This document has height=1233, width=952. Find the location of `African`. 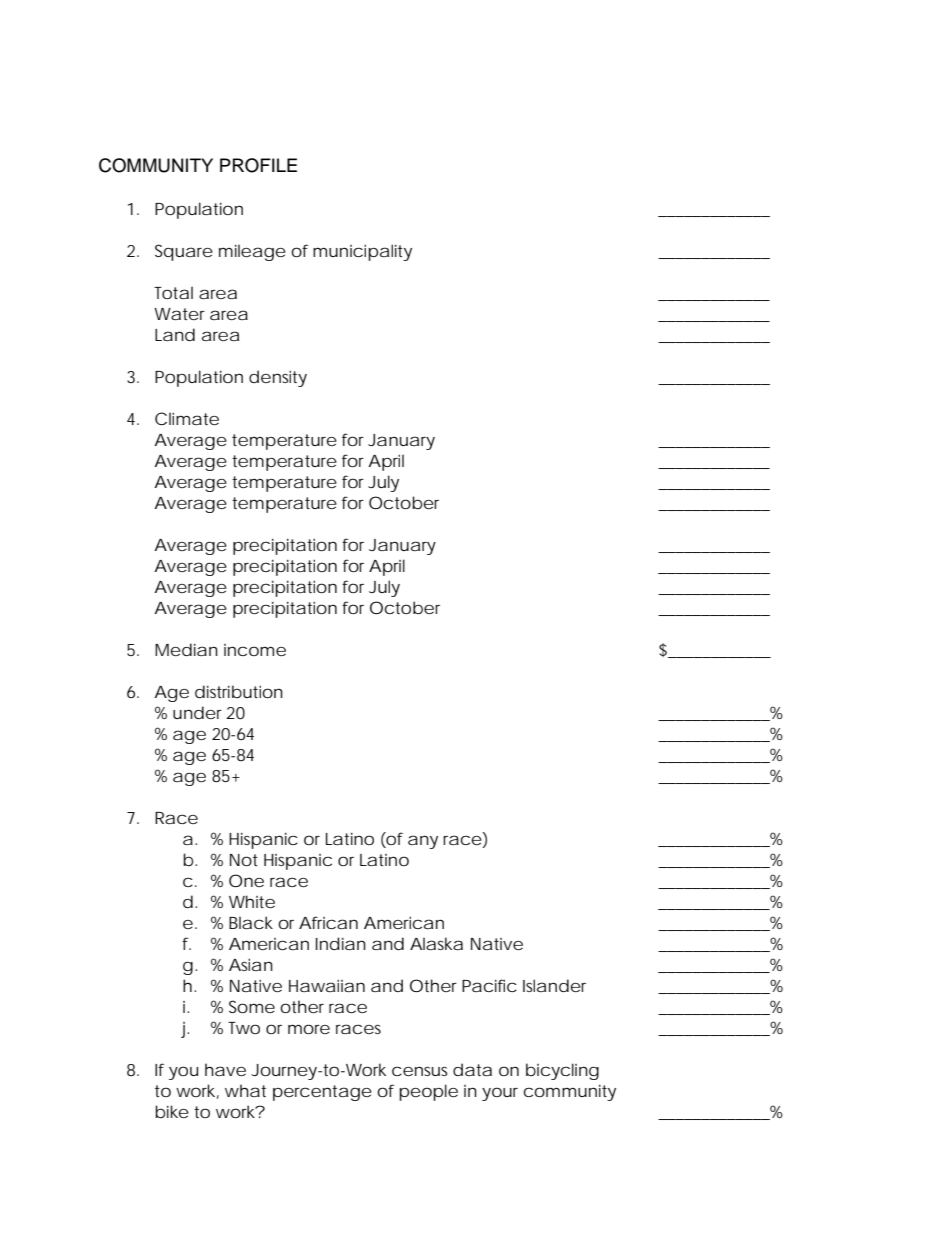

African is located at coordinates (328, 922).
